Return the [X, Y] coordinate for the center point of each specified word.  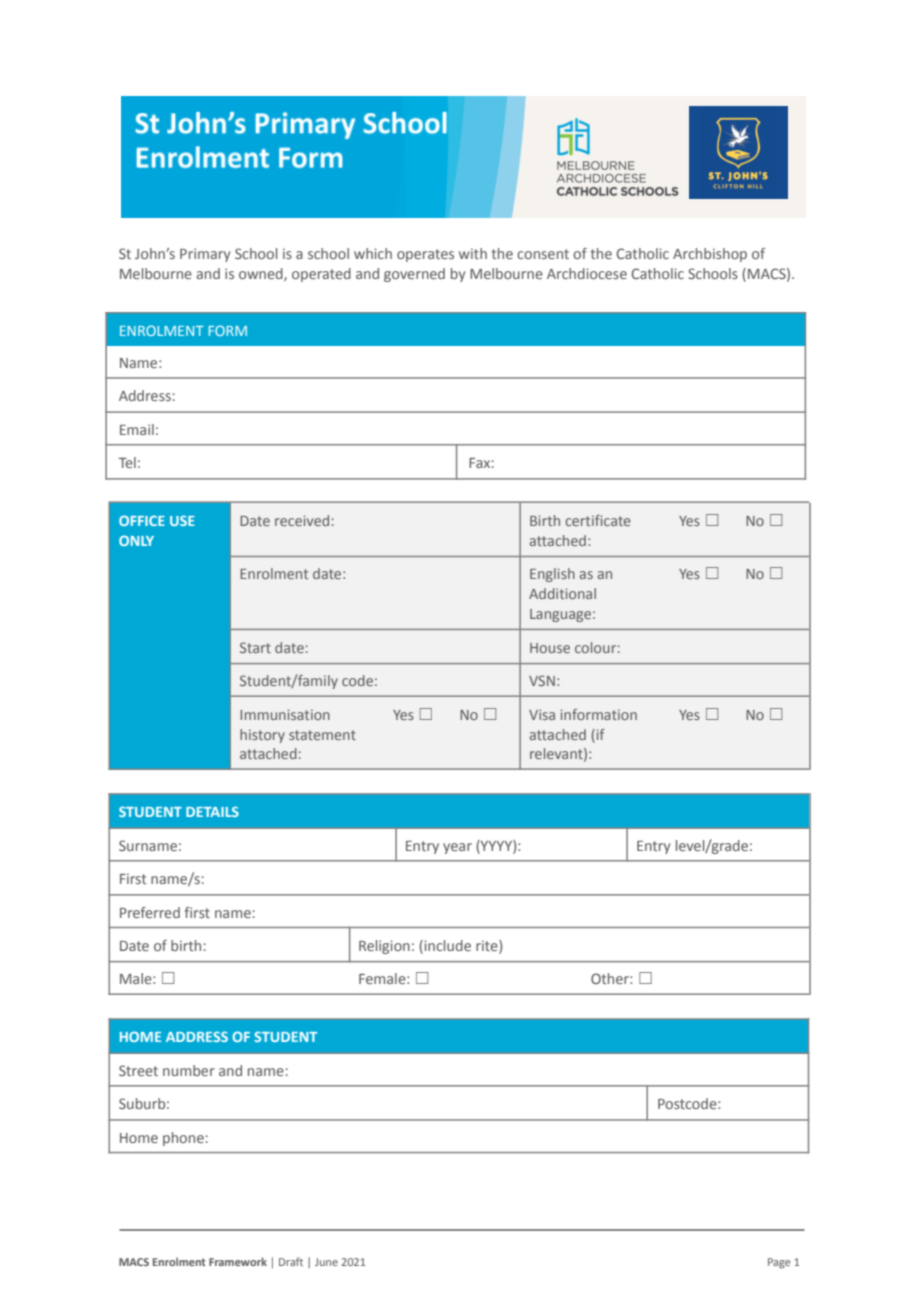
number [189, 1070]
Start [255, 647]
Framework [238, 1261]
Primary [205, 255]
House [550, 648]
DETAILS [212, 811]
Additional [562, 593]
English [552, 575]
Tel [127, 462]
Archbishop [710, 255]
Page [779, 1263]
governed [414, 275]
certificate [598, 520]
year [457, 848]
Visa [542, 714]
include [446, 947]
